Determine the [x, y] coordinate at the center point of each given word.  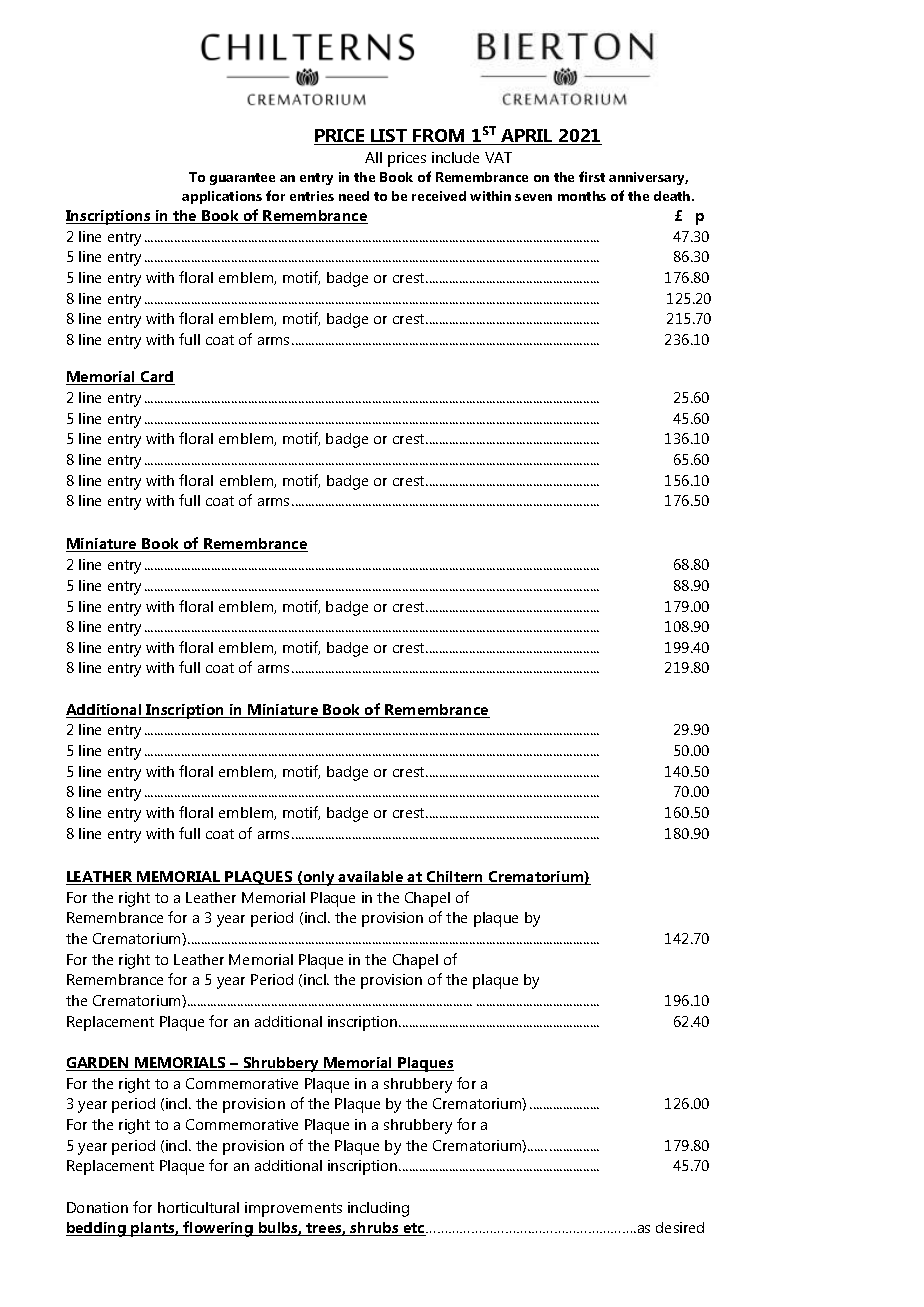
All [373, 157]
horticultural [198, 1207]
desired [680, 1227]
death [673, 196]
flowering [219, 1229]
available [371, 878]
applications [222, 197]
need [354, 196]
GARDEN [98, 1064]
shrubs [375, 1229]
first [592, 176]
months [582, 196]
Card [157, 378]
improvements [293, 1209]
